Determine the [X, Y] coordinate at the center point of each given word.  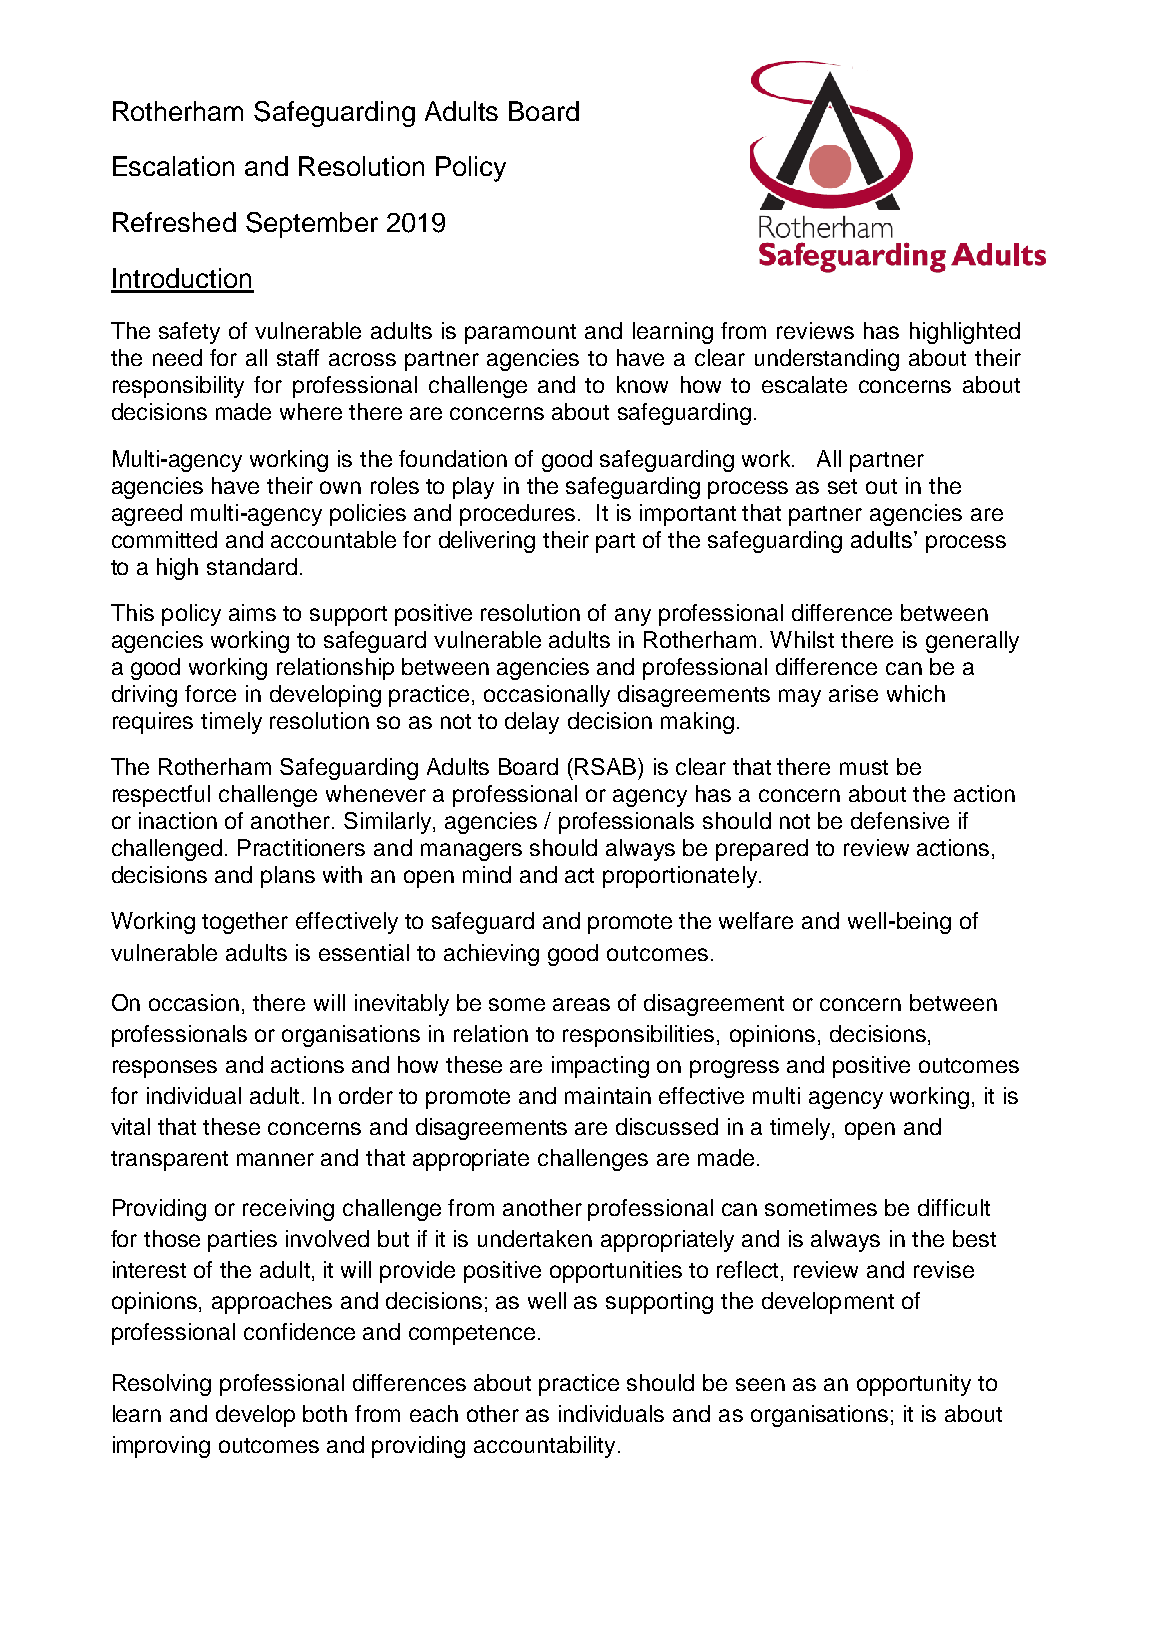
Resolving [162, 1385]
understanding [827, 360]
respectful [161, 796]
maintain [608, 1095]
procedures [517, 515]
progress [734, 1069]
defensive [900, 820]
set [842, 486]
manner [275, 1159]
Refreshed [174, 222]
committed [164, 539]
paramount [520, 334]
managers [471, 852]
